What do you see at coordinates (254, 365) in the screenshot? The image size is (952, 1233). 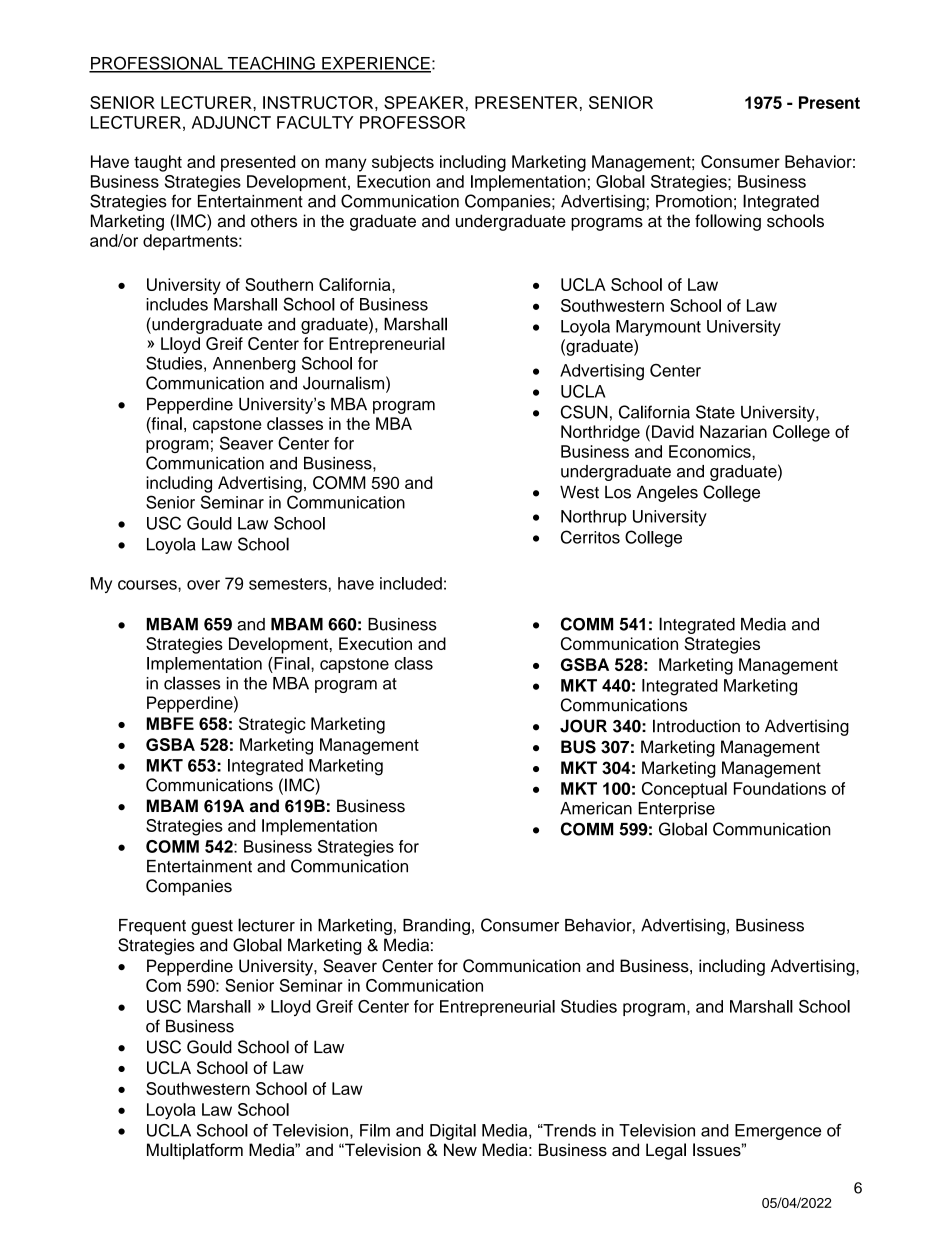 I see `Annenberg` at bounding box center [254, 365].
